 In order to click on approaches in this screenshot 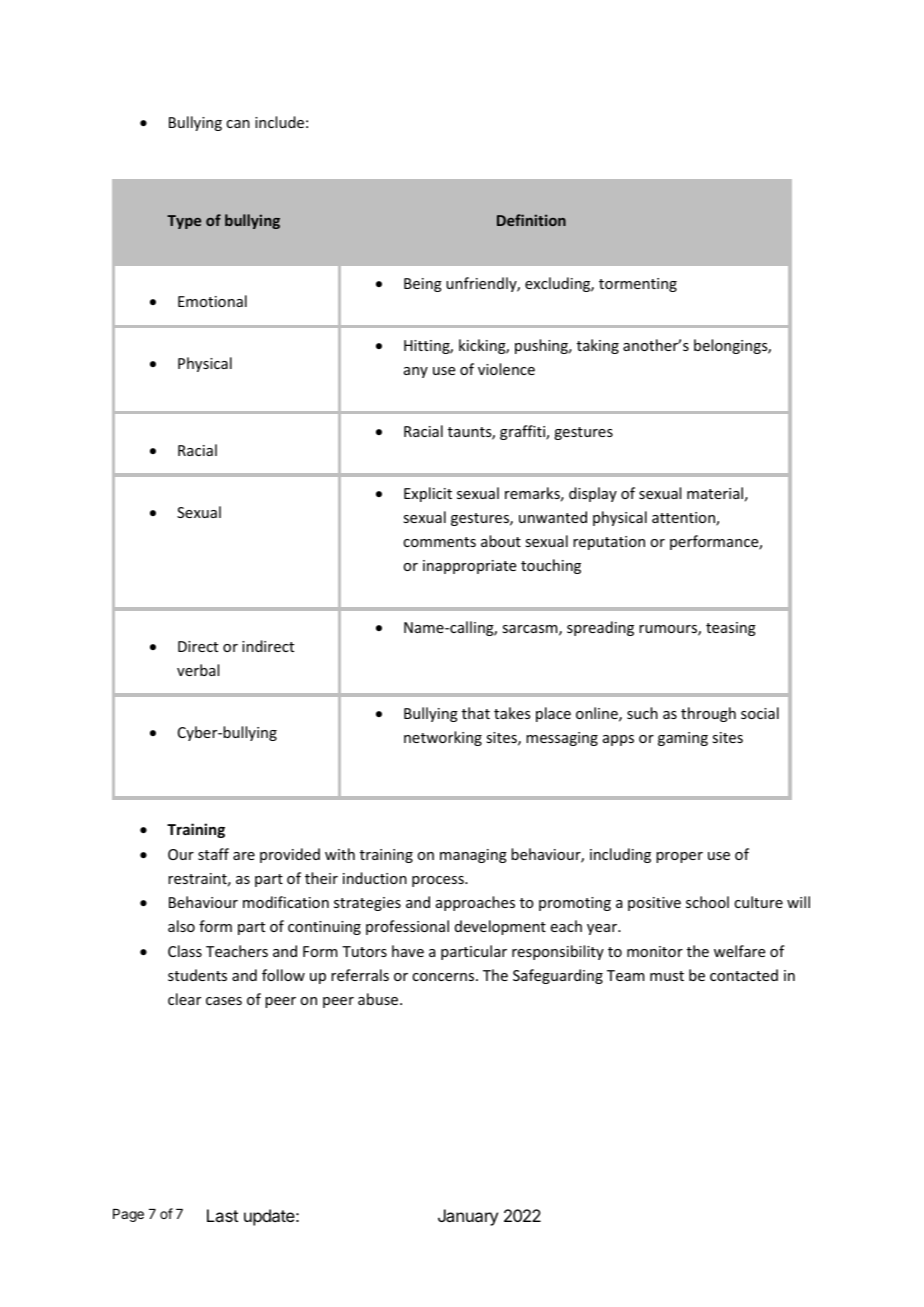, I will do `click(475, 903)`.
